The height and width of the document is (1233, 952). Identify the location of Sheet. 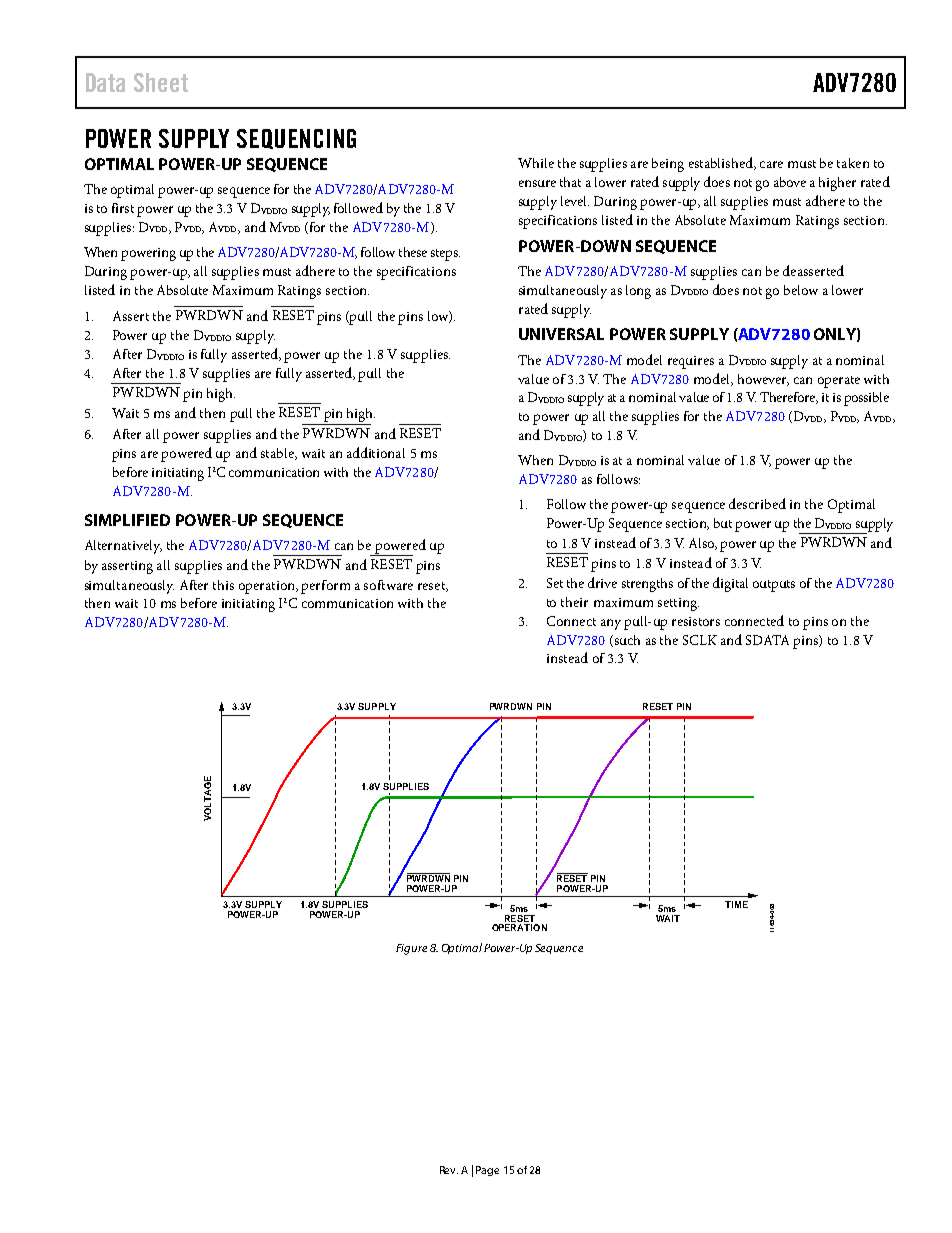
(161, 82).
